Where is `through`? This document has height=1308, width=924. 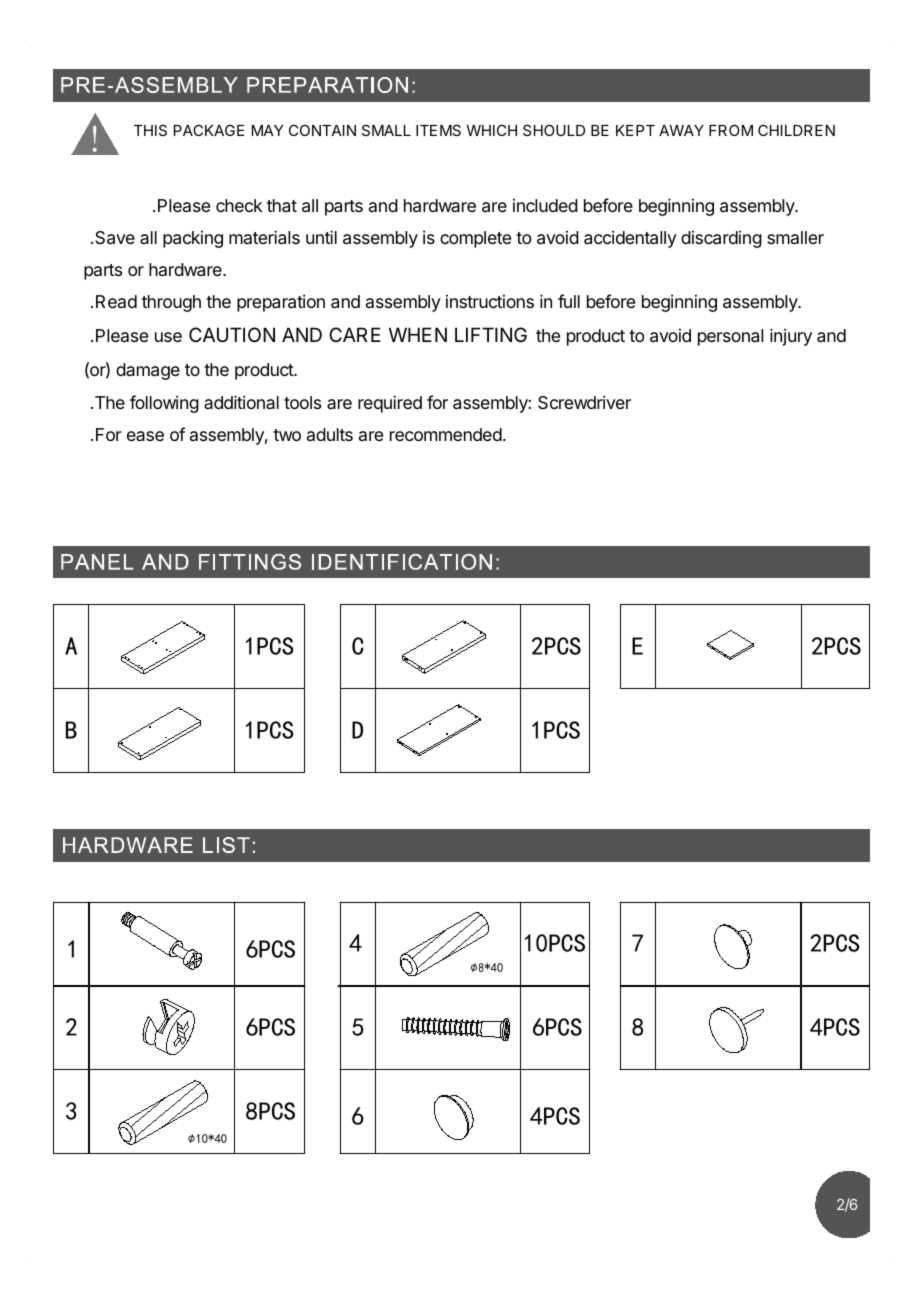
through is located at coordinates (171, 303).
